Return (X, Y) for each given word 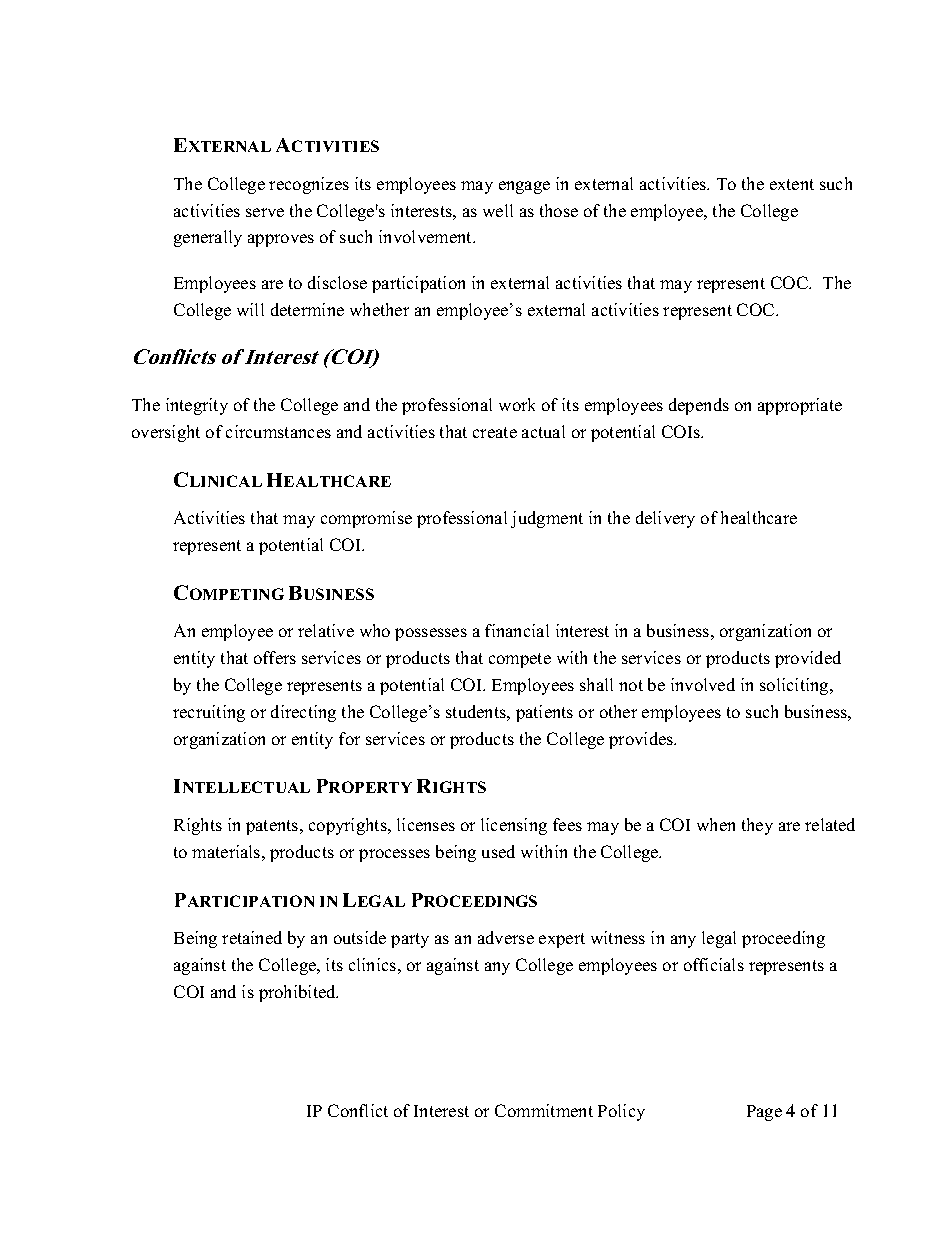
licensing (514, 826)
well (498, 210)
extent (792, 184)
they (757, 826)
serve (265, 212)
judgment (547, 519)
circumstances (278, 431)
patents (273, 827)
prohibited (298, 993)
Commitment (544, 1110)
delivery (665, 519)
